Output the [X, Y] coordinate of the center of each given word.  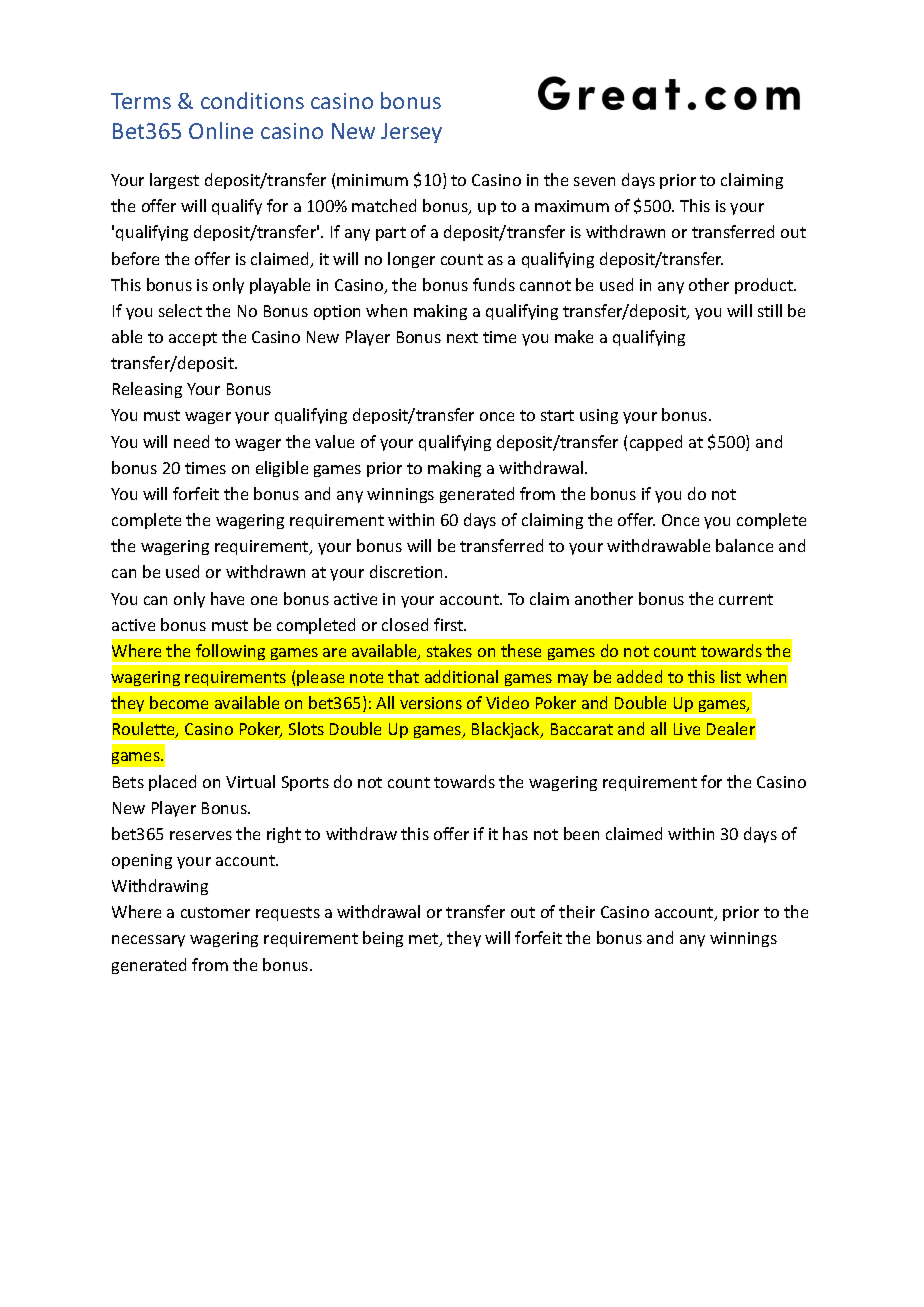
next [462, 337]
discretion [406, 571]
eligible [282, 469]
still [770, 310]
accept [193, 339]
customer [215, 912]
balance [744, 545]
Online [221, 130]
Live [687, 729]
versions [431, 703]
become [179, 702]
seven [594, 181]
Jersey [411, 133]
